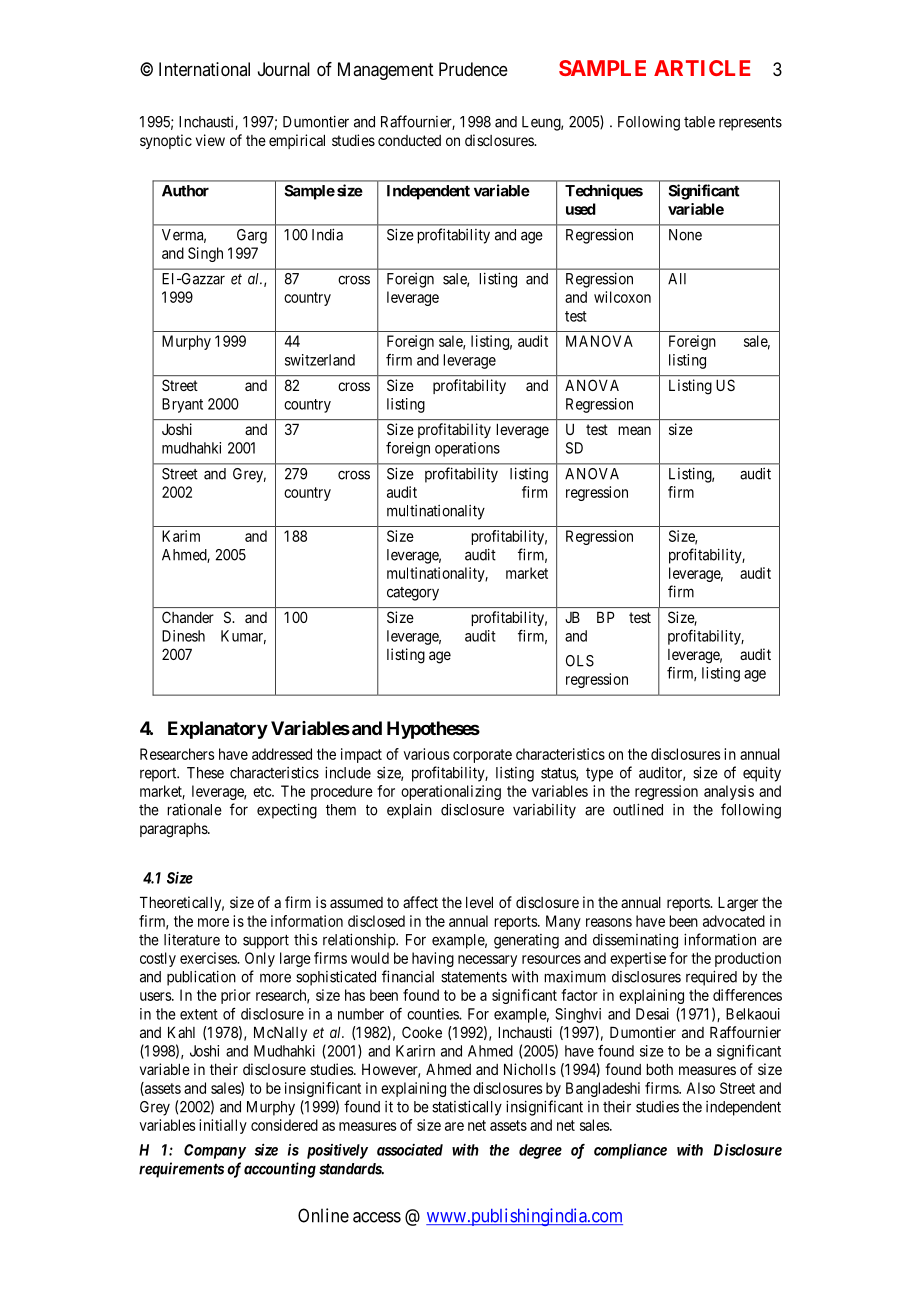  I want to click on mean, so click(634, 430).
